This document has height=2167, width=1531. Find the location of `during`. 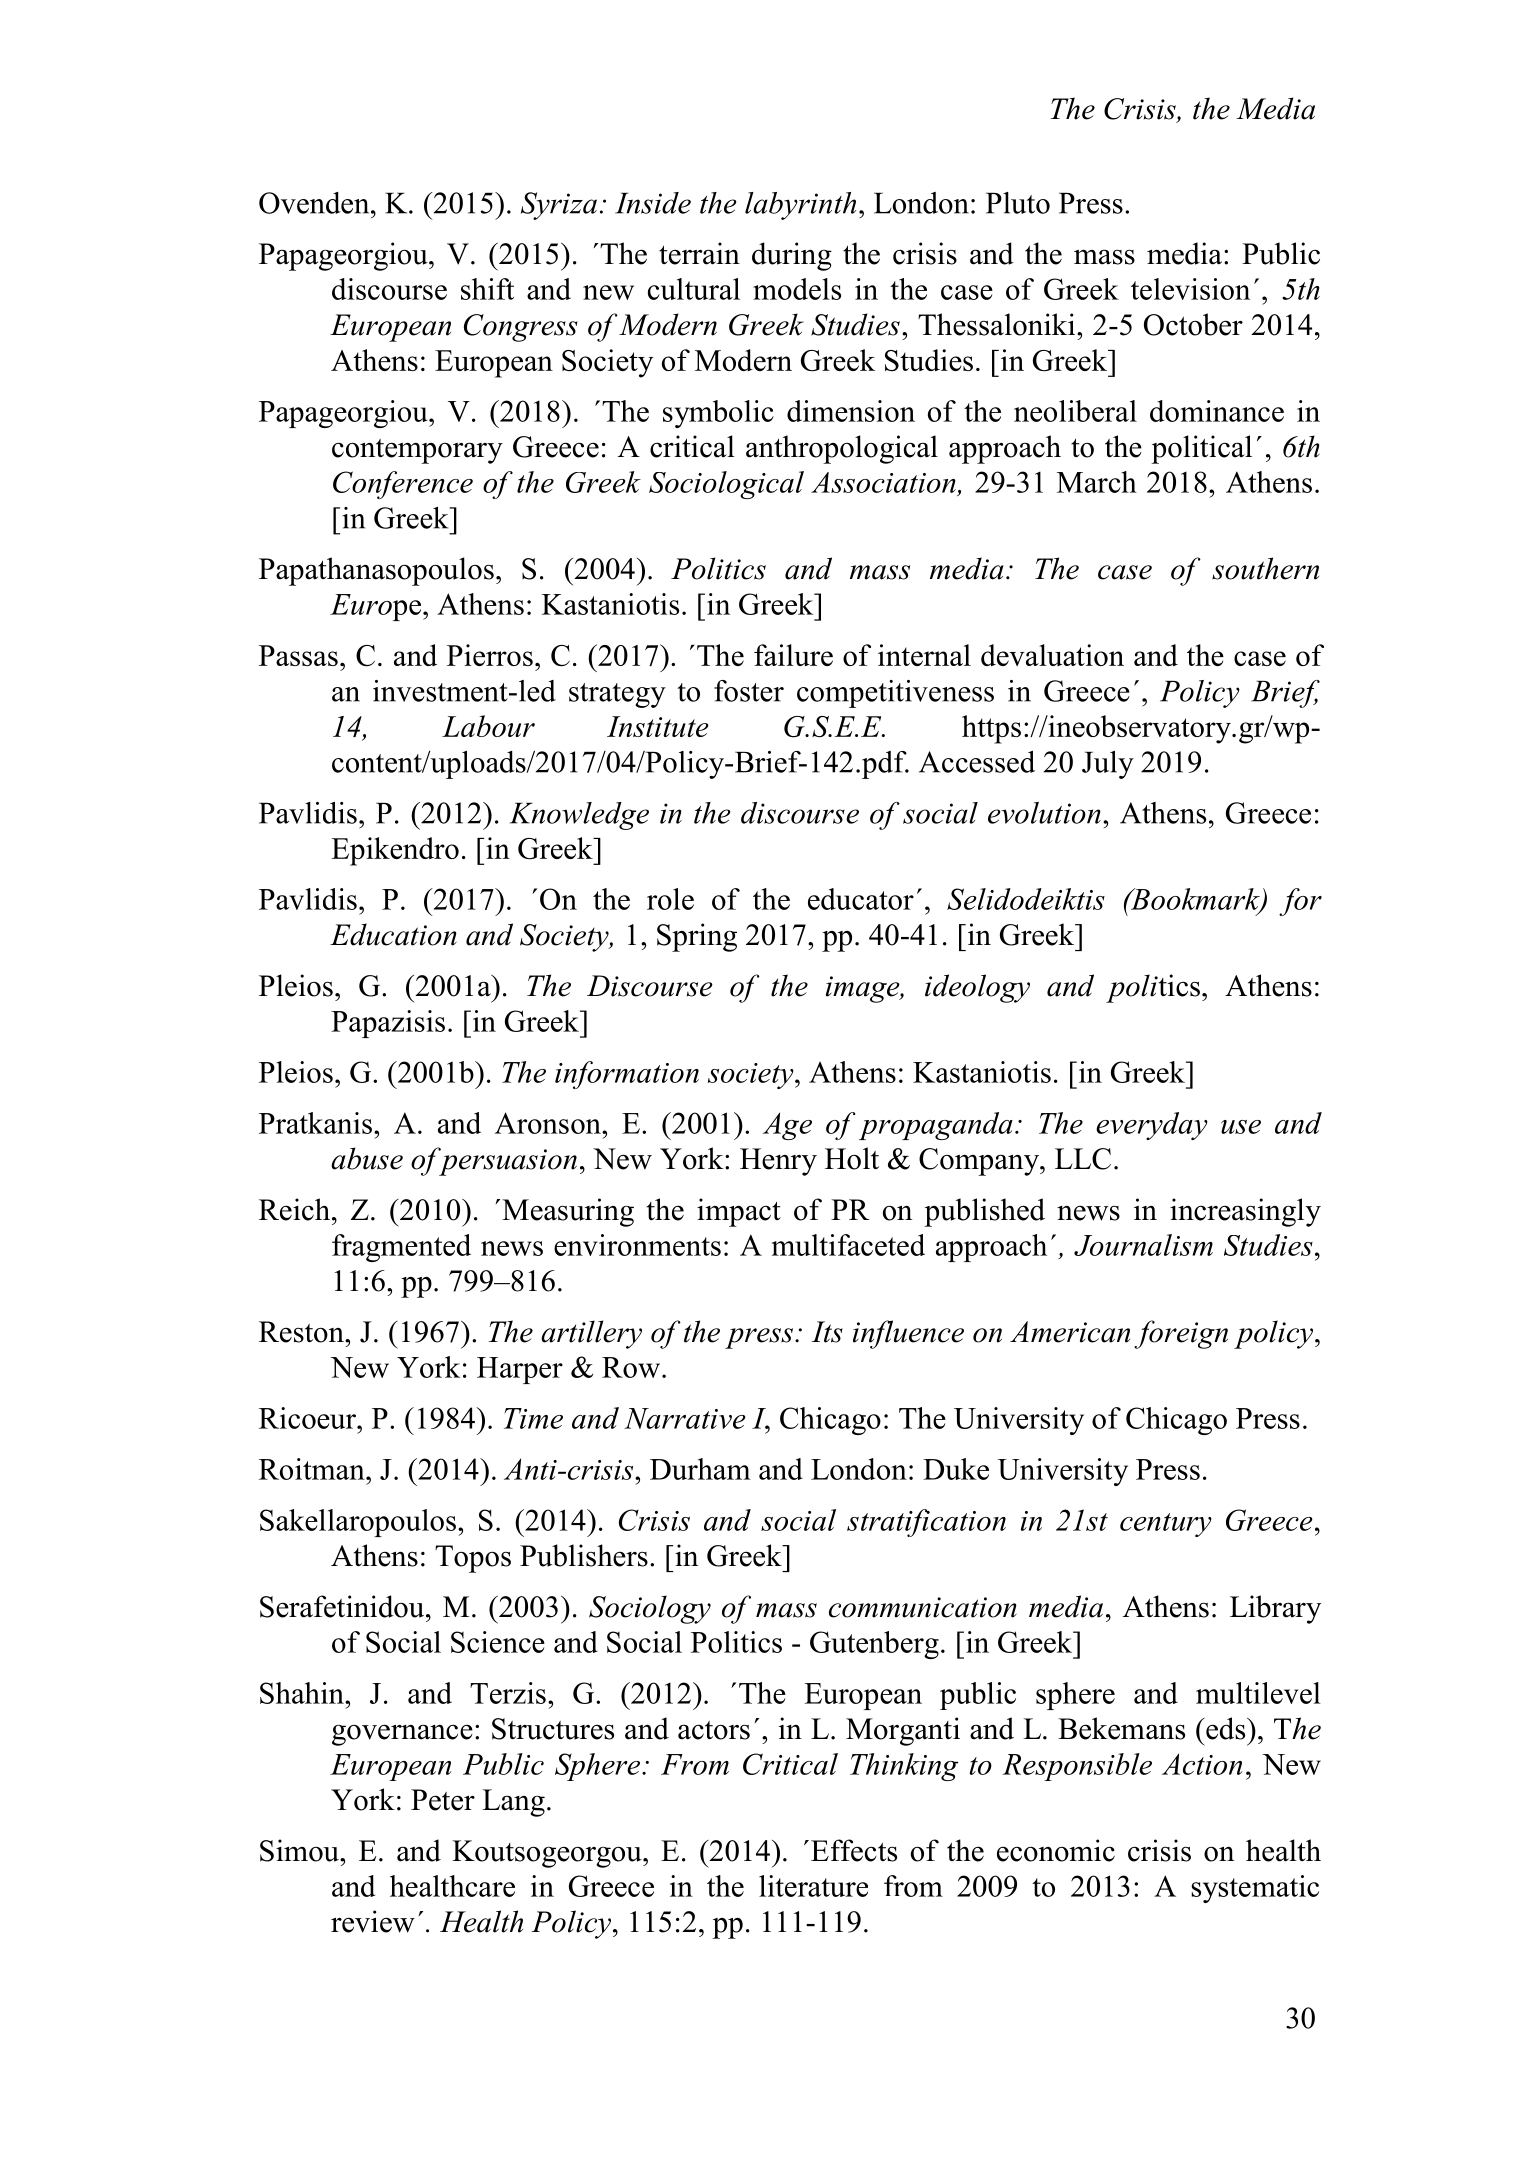

during is located at coordinates (792, 256).
